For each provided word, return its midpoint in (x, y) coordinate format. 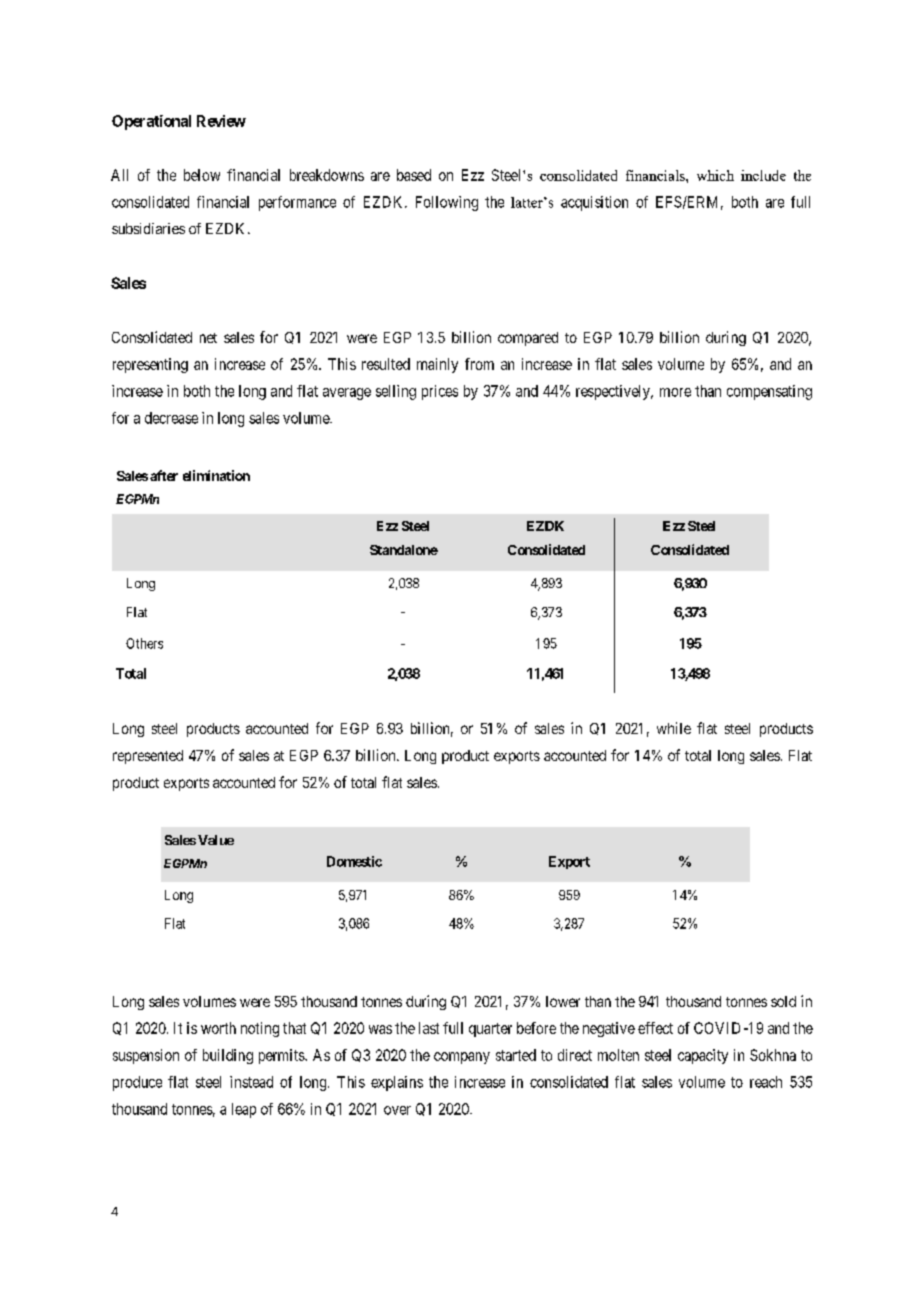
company (462, 1058)
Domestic (354, 861)
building (228, 1056)
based (414, 175)
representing (150, 365)
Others (144, 643)
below (202, 175)
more (675, 392)
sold (783, 1001)
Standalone (404, 550)
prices (440, 392)
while (674, 728)
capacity (703, 1056)
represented (148, 757)
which (715, 175)
